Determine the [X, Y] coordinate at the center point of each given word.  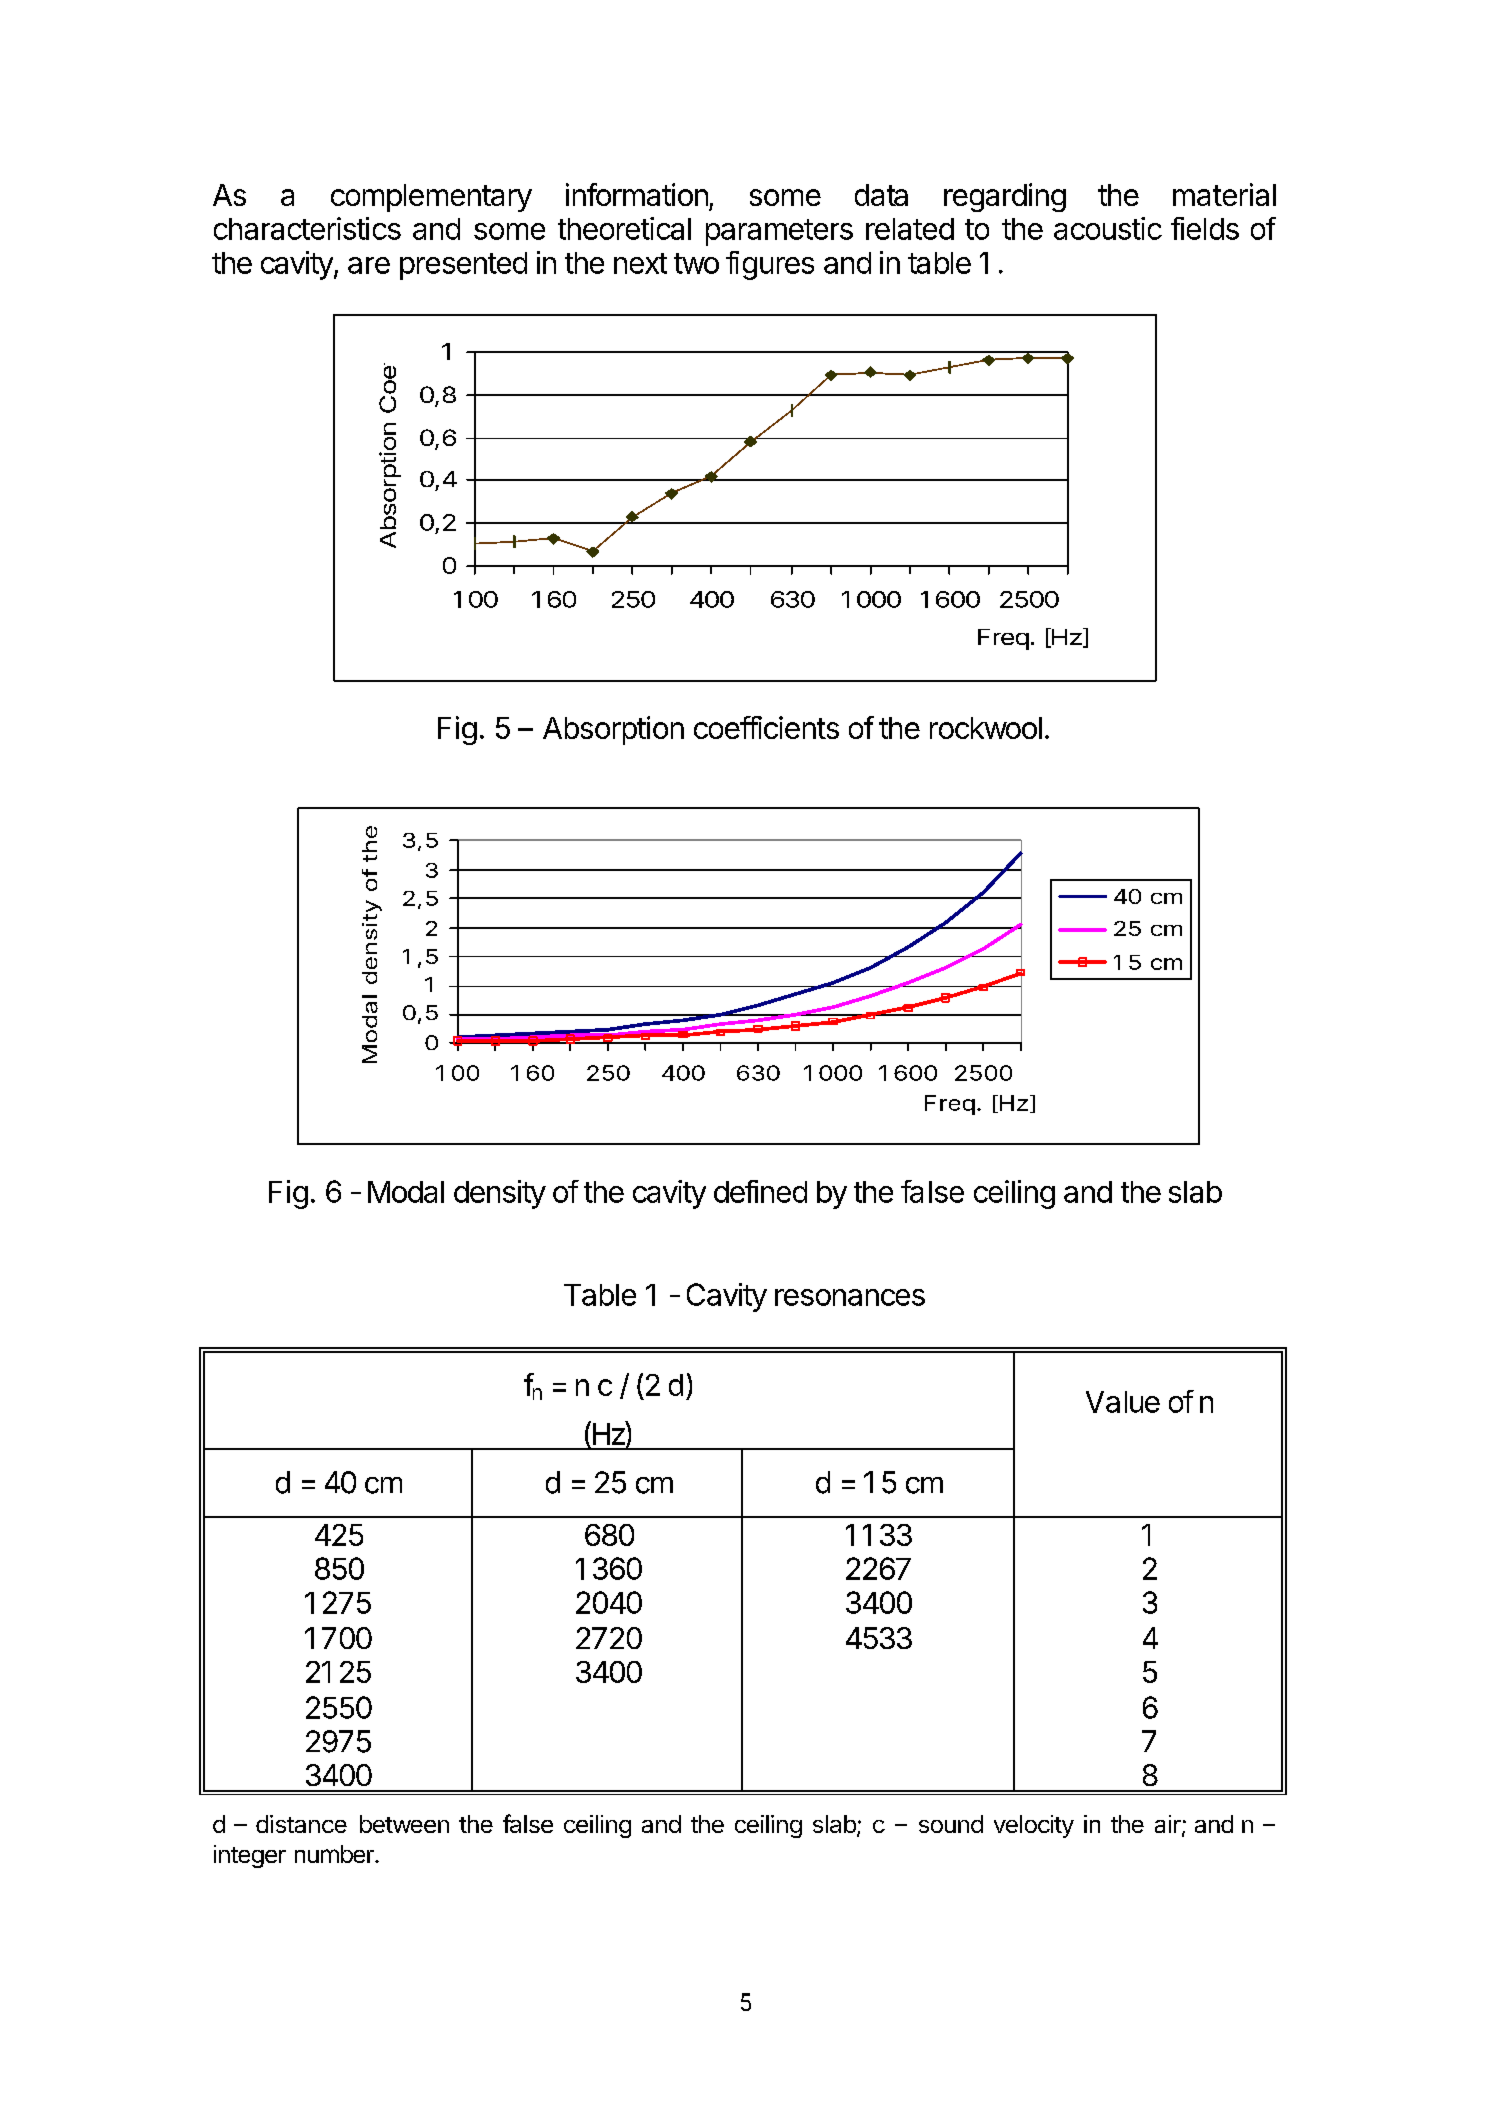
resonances [850, 1297]
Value [1123, 1402]
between [404, 1824]
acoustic [1108, 228]
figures [770, 265]
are [369, 265]
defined [760, 1191]
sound [951, 1824]
